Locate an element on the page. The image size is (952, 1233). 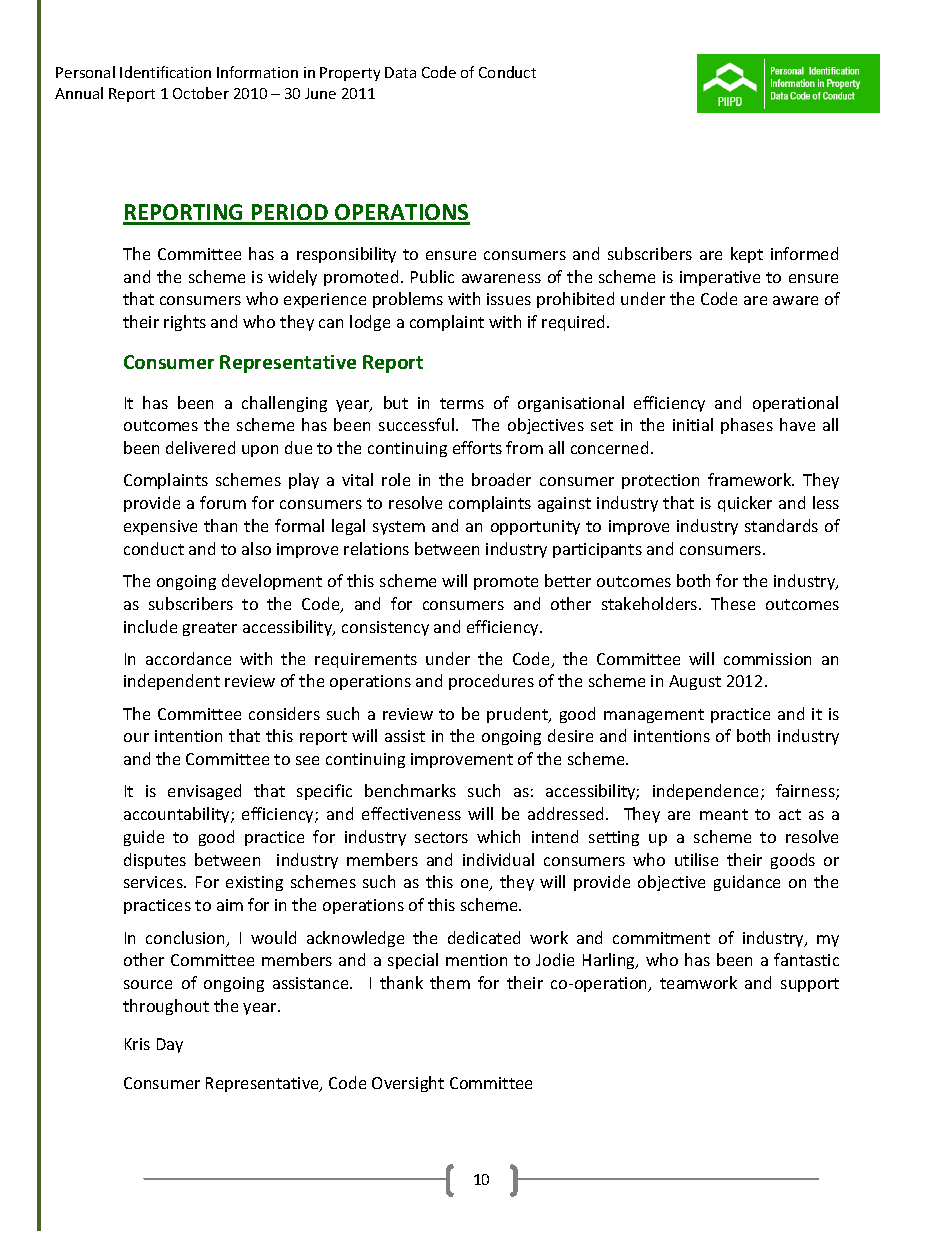
Day is located at coordinates (170, 1045).
